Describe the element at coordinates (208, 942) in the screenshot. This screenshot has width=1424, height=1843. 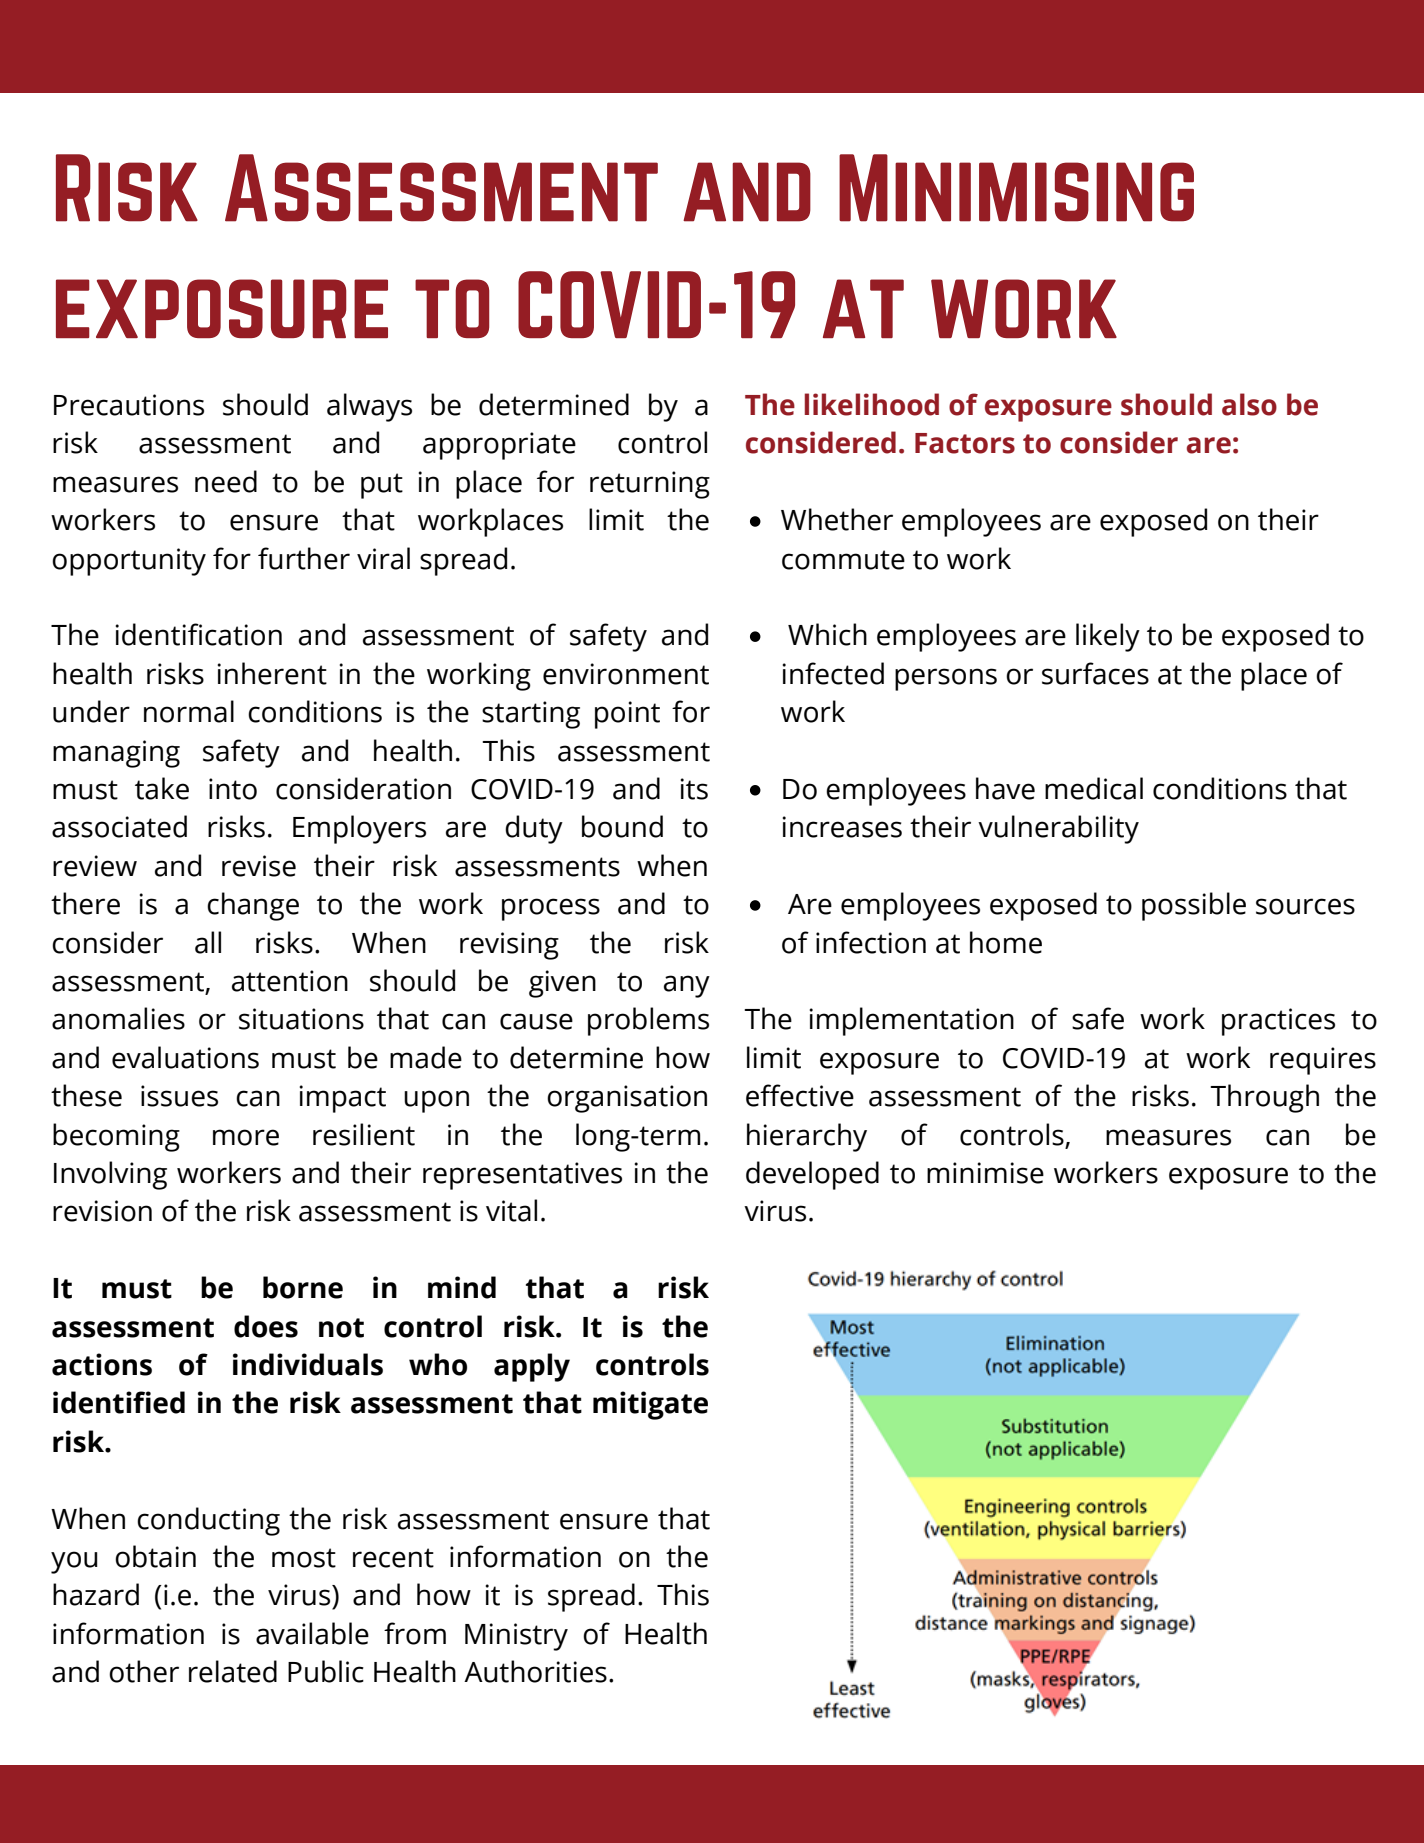
I see `all` at that location.
